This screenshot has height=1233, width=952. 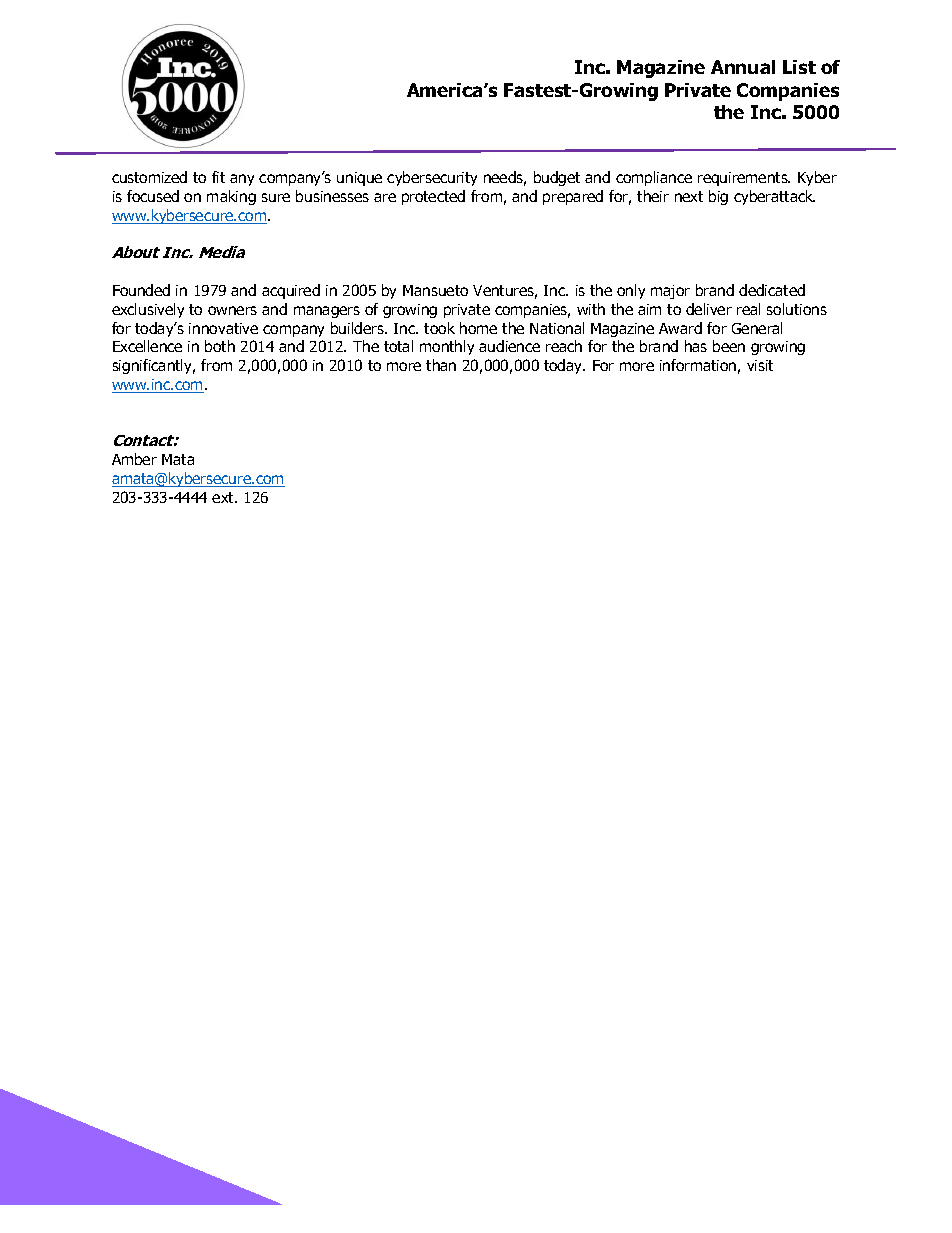 I want to click on been, so click(x=729, y=346).
